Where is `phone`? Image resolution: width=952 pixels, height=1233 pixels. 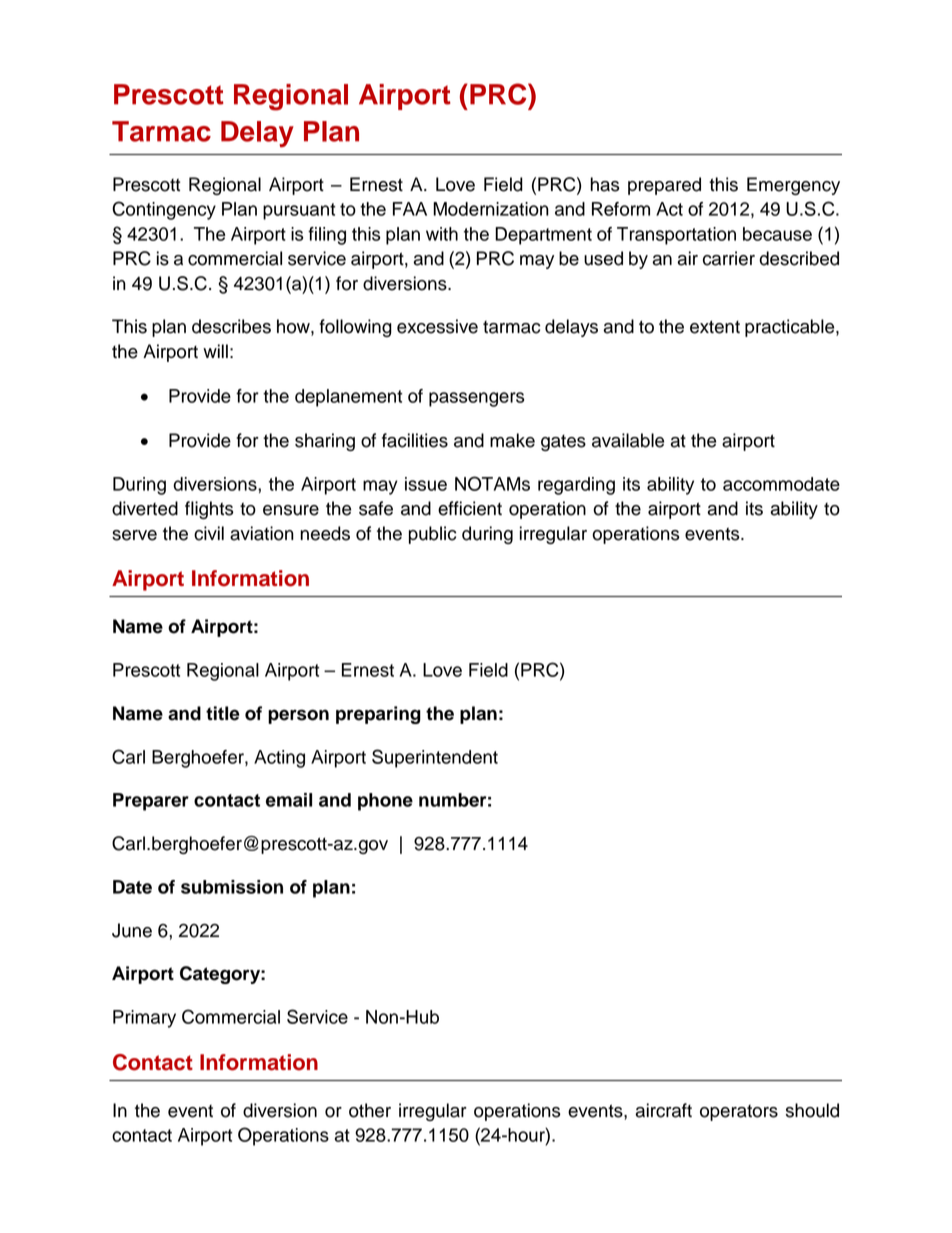 phone is located at coordinates (385, 802).
